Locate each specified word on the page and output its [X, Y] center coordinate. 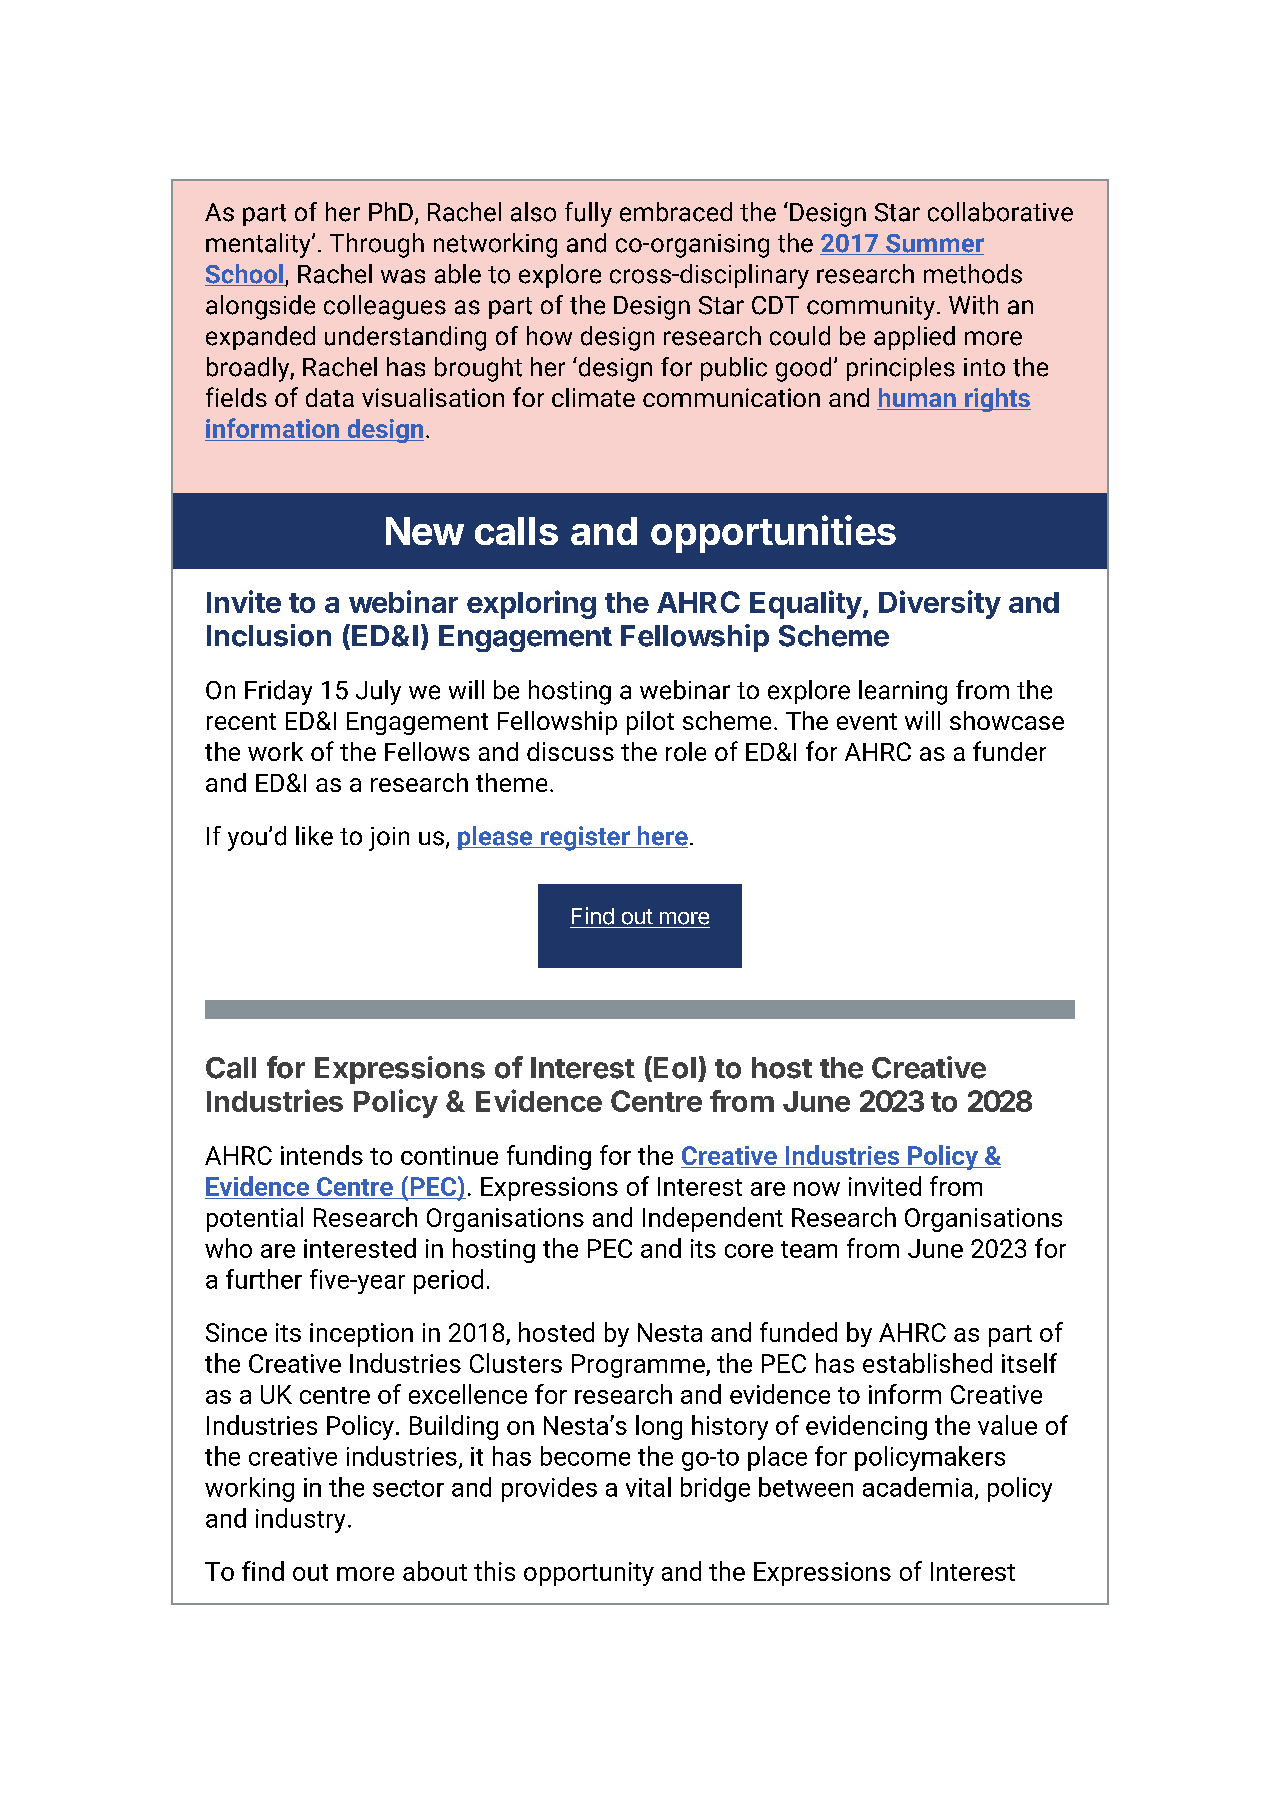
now [817, 1189]
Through [377, 245]
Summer [934, 244]
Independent [713, 1219]
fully [588, 214]
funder [1009, 751]
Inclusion [269, 635]
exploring [531, 604]
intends [322, 1155]
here [661, 837]
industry [300, 1520]
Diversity [940, 604]
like [314, 836]
